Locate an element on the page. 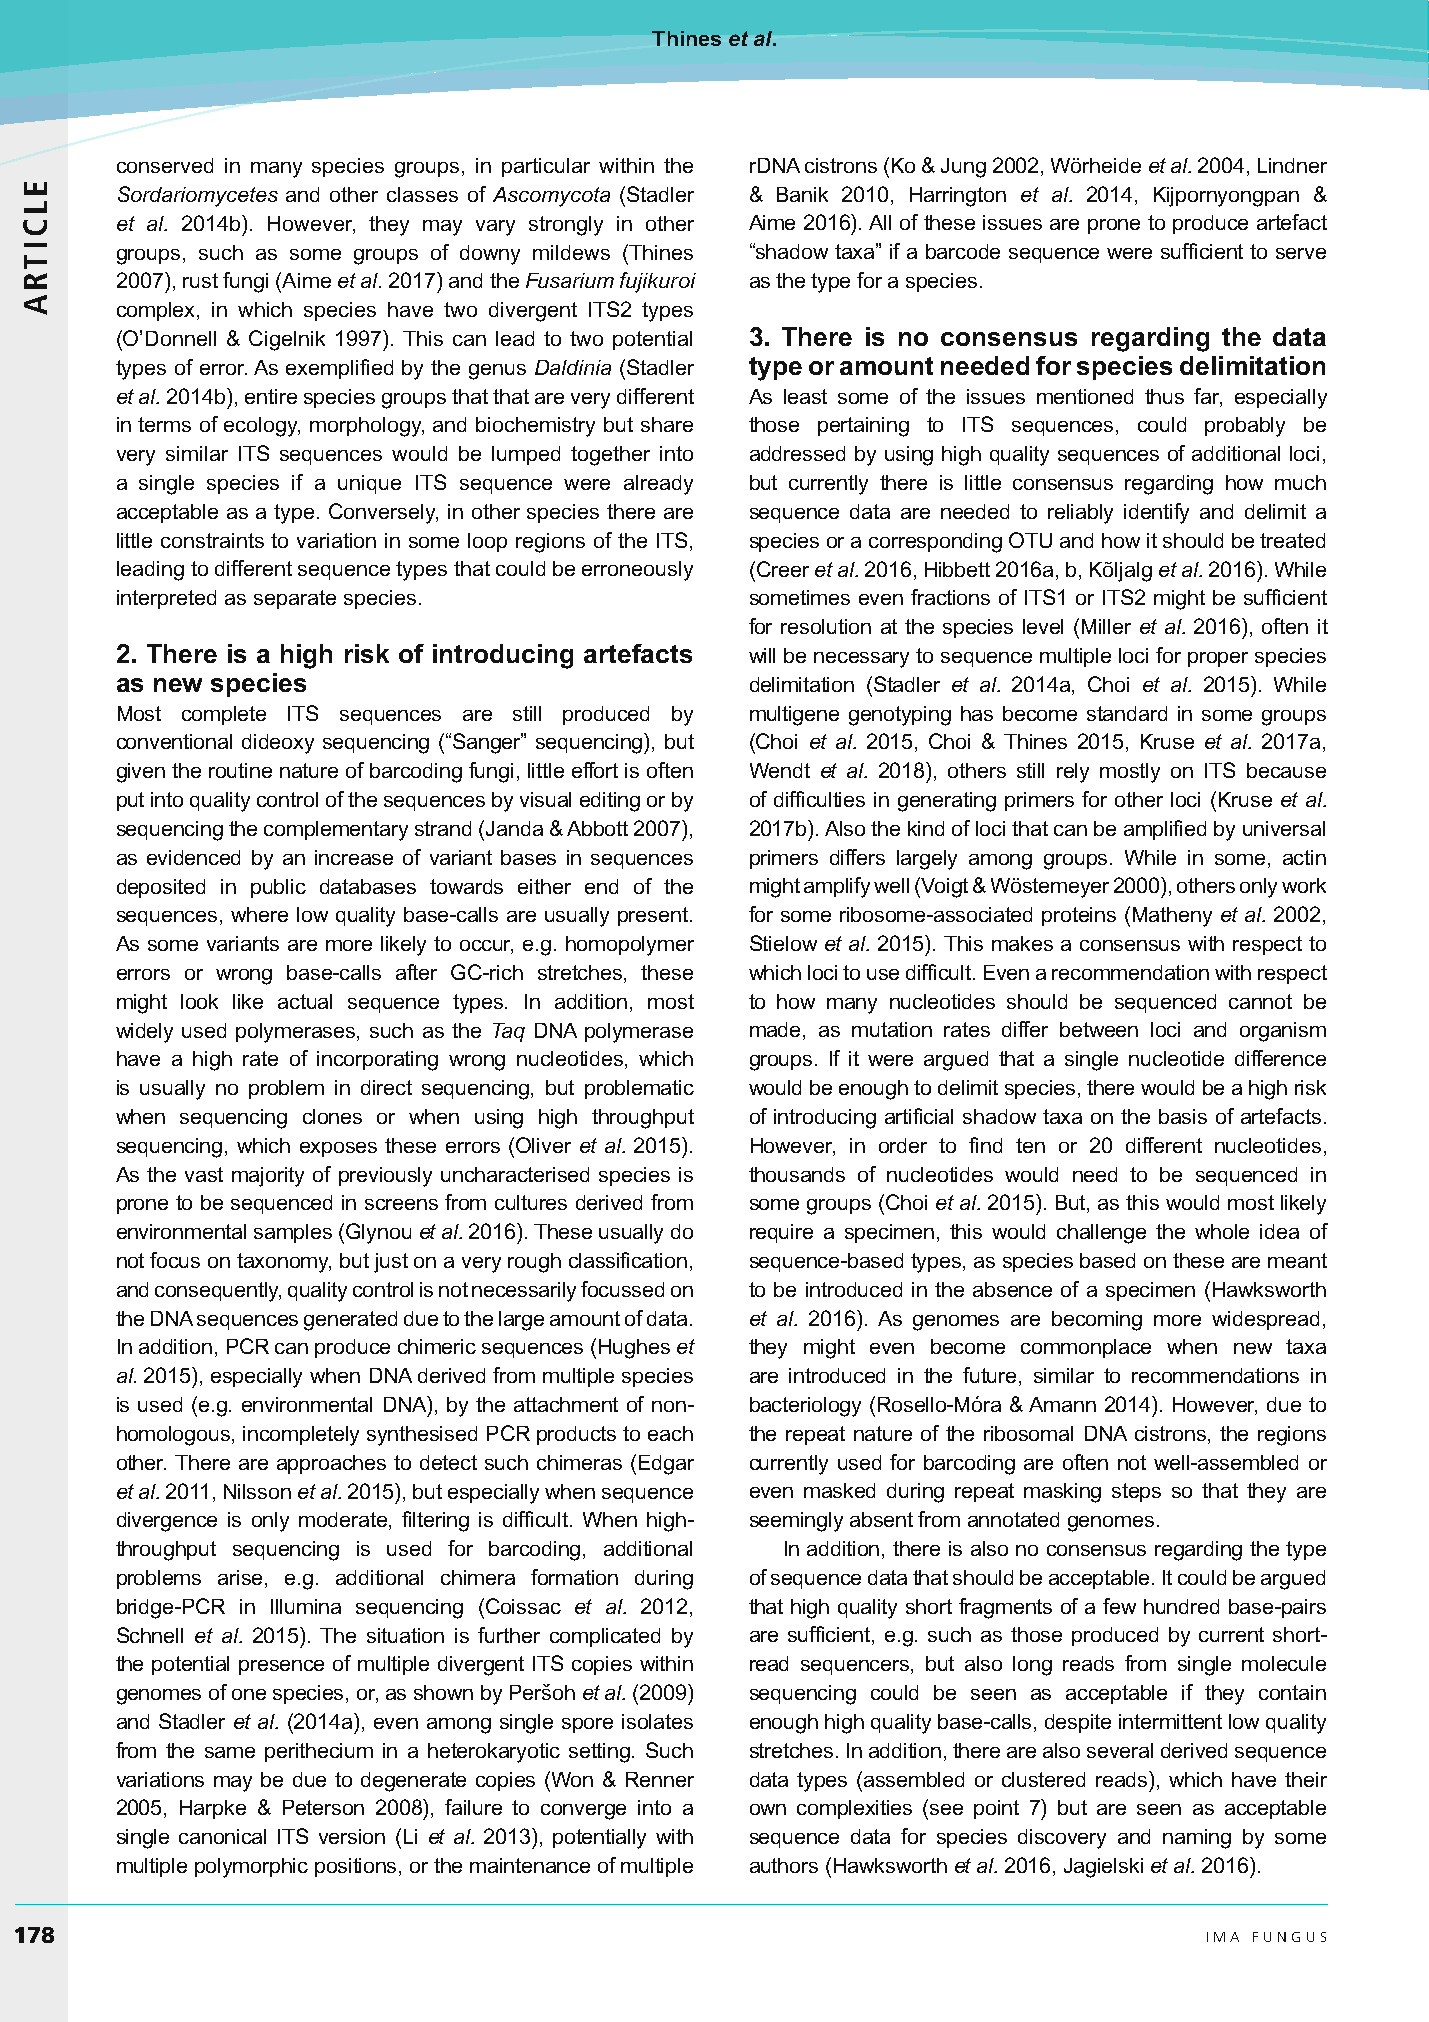  actual is located at coordinates (305, 1001).
